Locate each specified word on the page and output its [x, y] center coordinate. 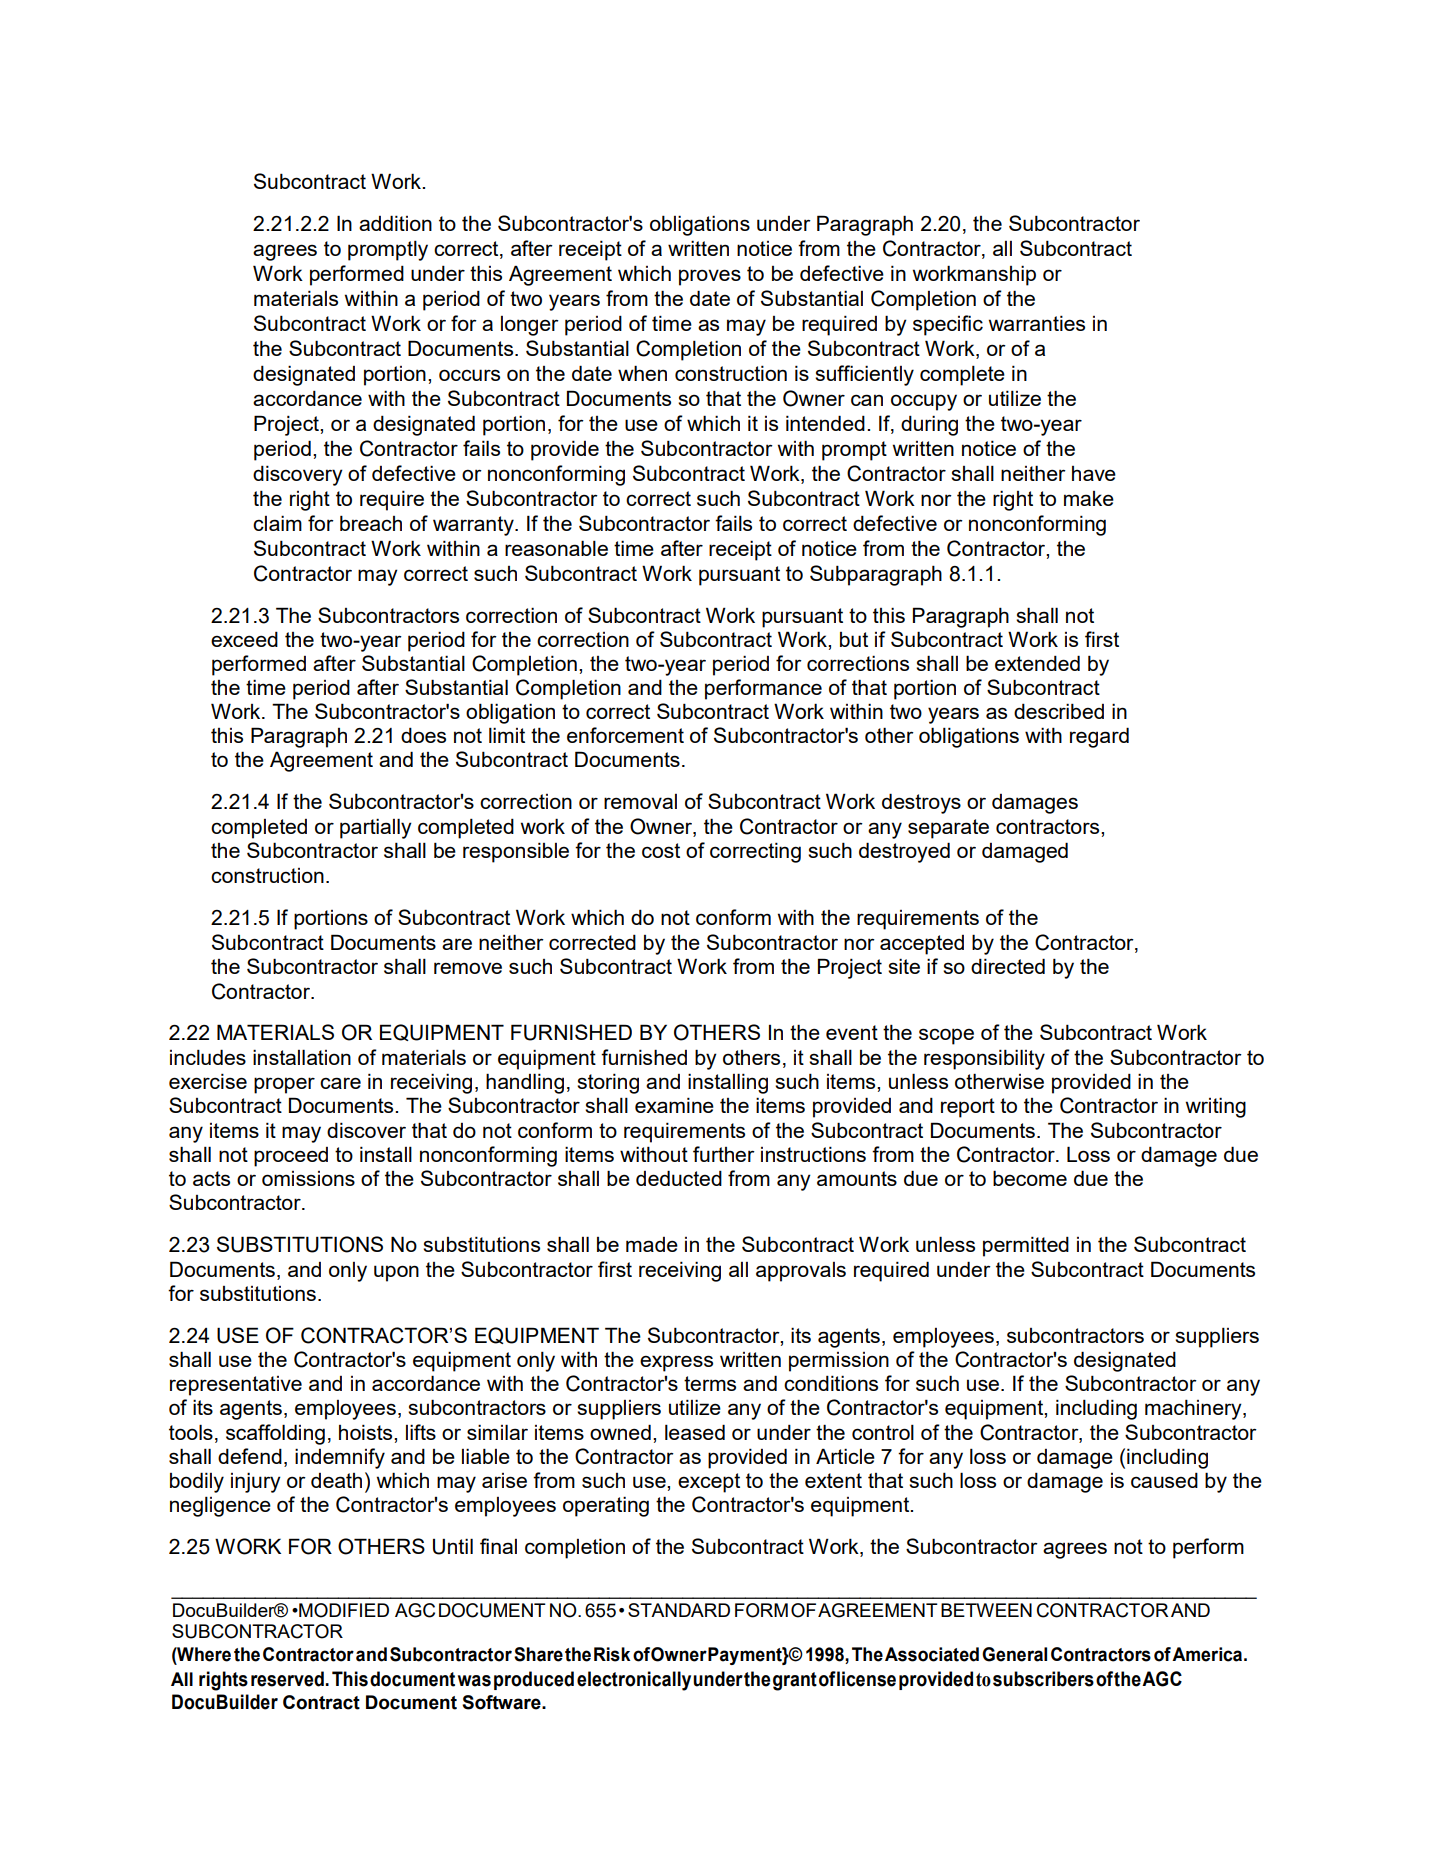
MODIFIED [343, 1610]
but [854, 639]
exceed [244, 639]
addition [395, 223]
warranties [1037, 323]
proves [710, 277]
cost [661, 850]
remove [468, 968]
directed [1008, 966]
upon [396, 1273]
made [652, 1244]
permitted [1026, 1246]
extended [1037, 663]
